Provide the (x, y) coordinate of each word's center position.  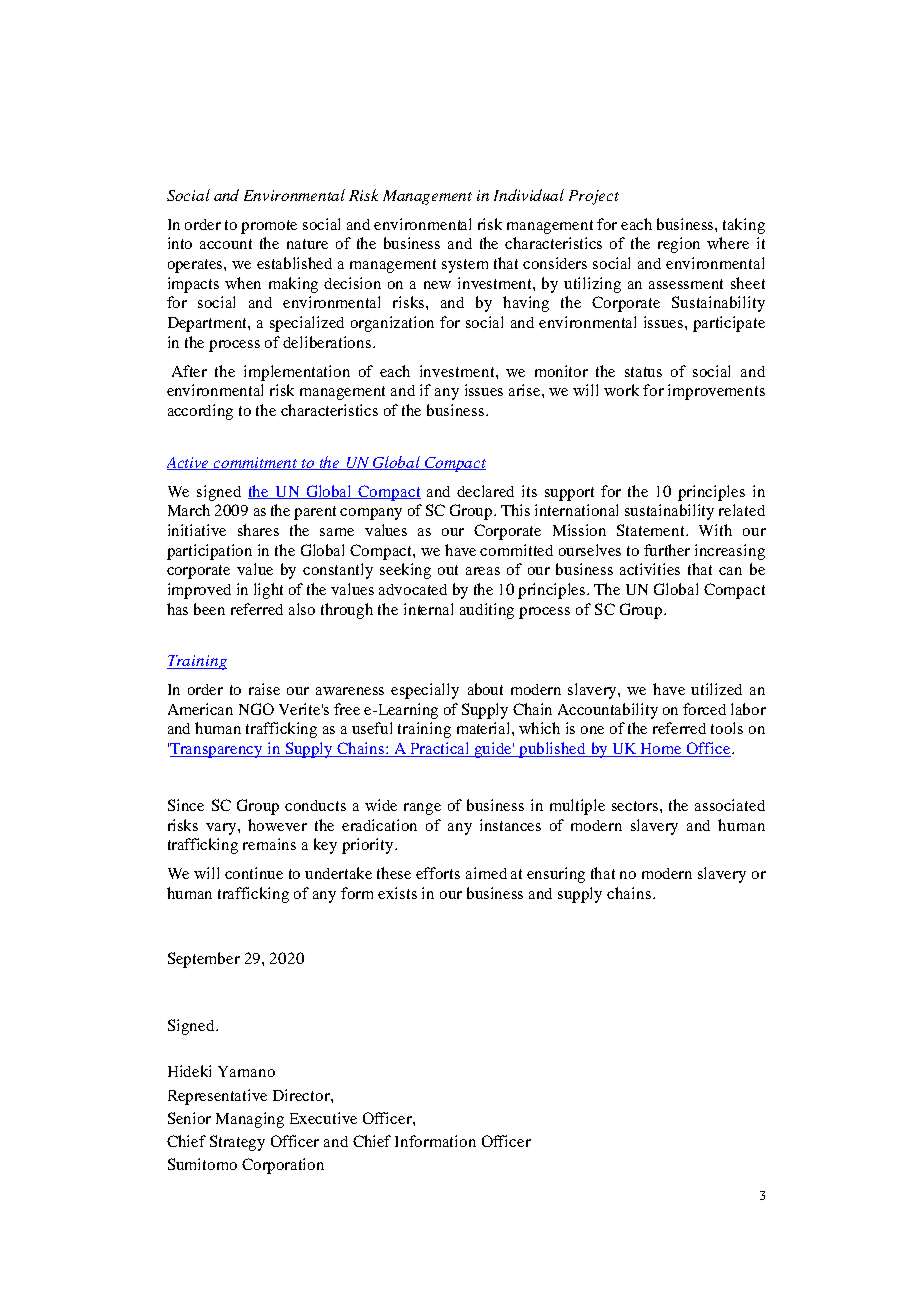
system (465, 266)
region (679, 245)
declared (485, 491)
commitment (256, 463)
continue (254, 873)
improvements (716, 392)
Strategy (237, 1143)
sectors (636, 806)
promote (269, 227)
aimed (486, 873)
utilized (716, 689)
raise (264, 689)
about (485, 689)
